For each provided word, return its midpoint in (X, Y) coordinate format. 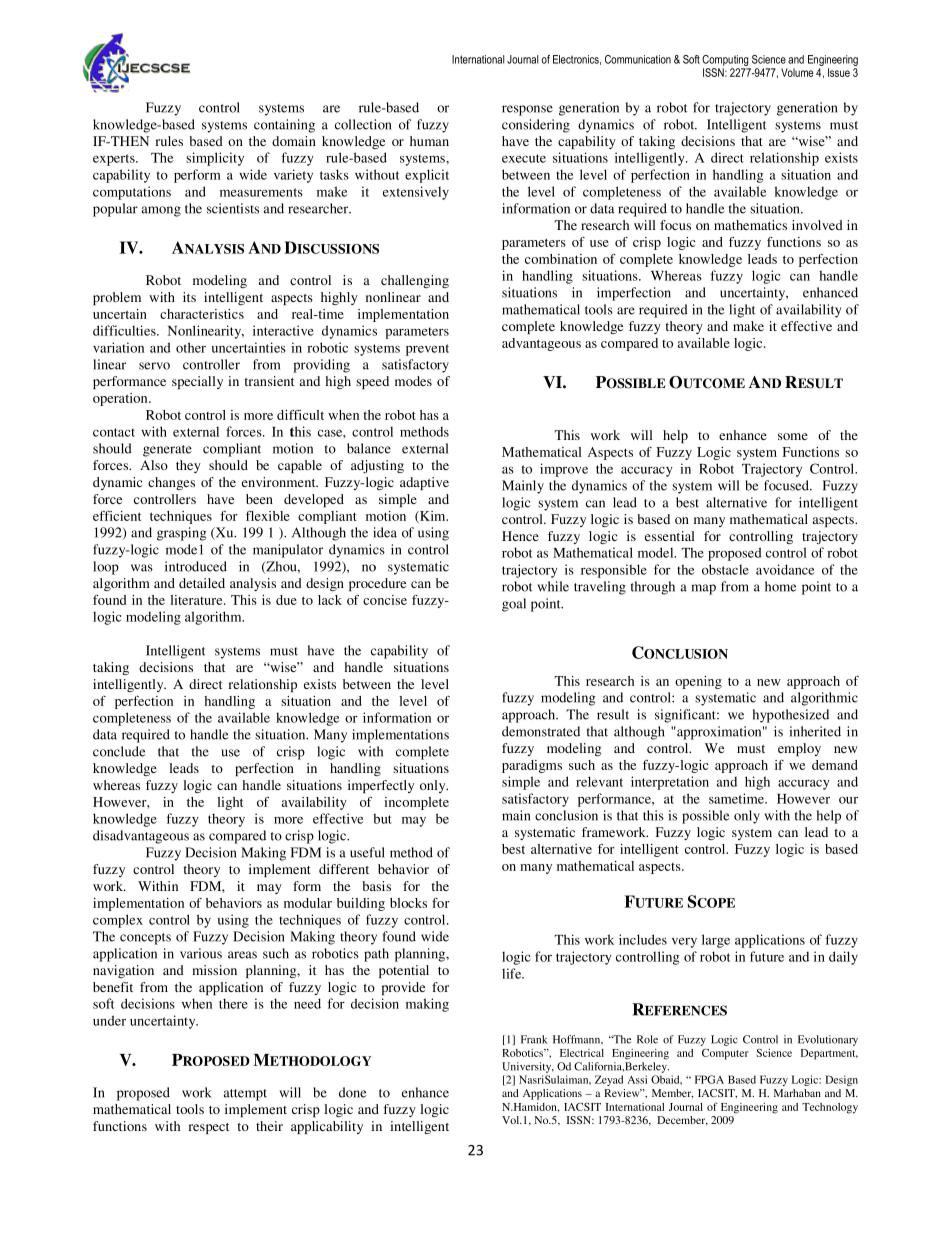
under (109, 1020)
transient (269, 381)
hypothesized (791, 716)
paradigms (532, 766)
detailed (202, 583)
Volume (797, 72)
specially (197, 382)
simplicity (215, 159)
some (793, 436)
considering (536, 126)
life (513, 973)
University (528, 1067)
